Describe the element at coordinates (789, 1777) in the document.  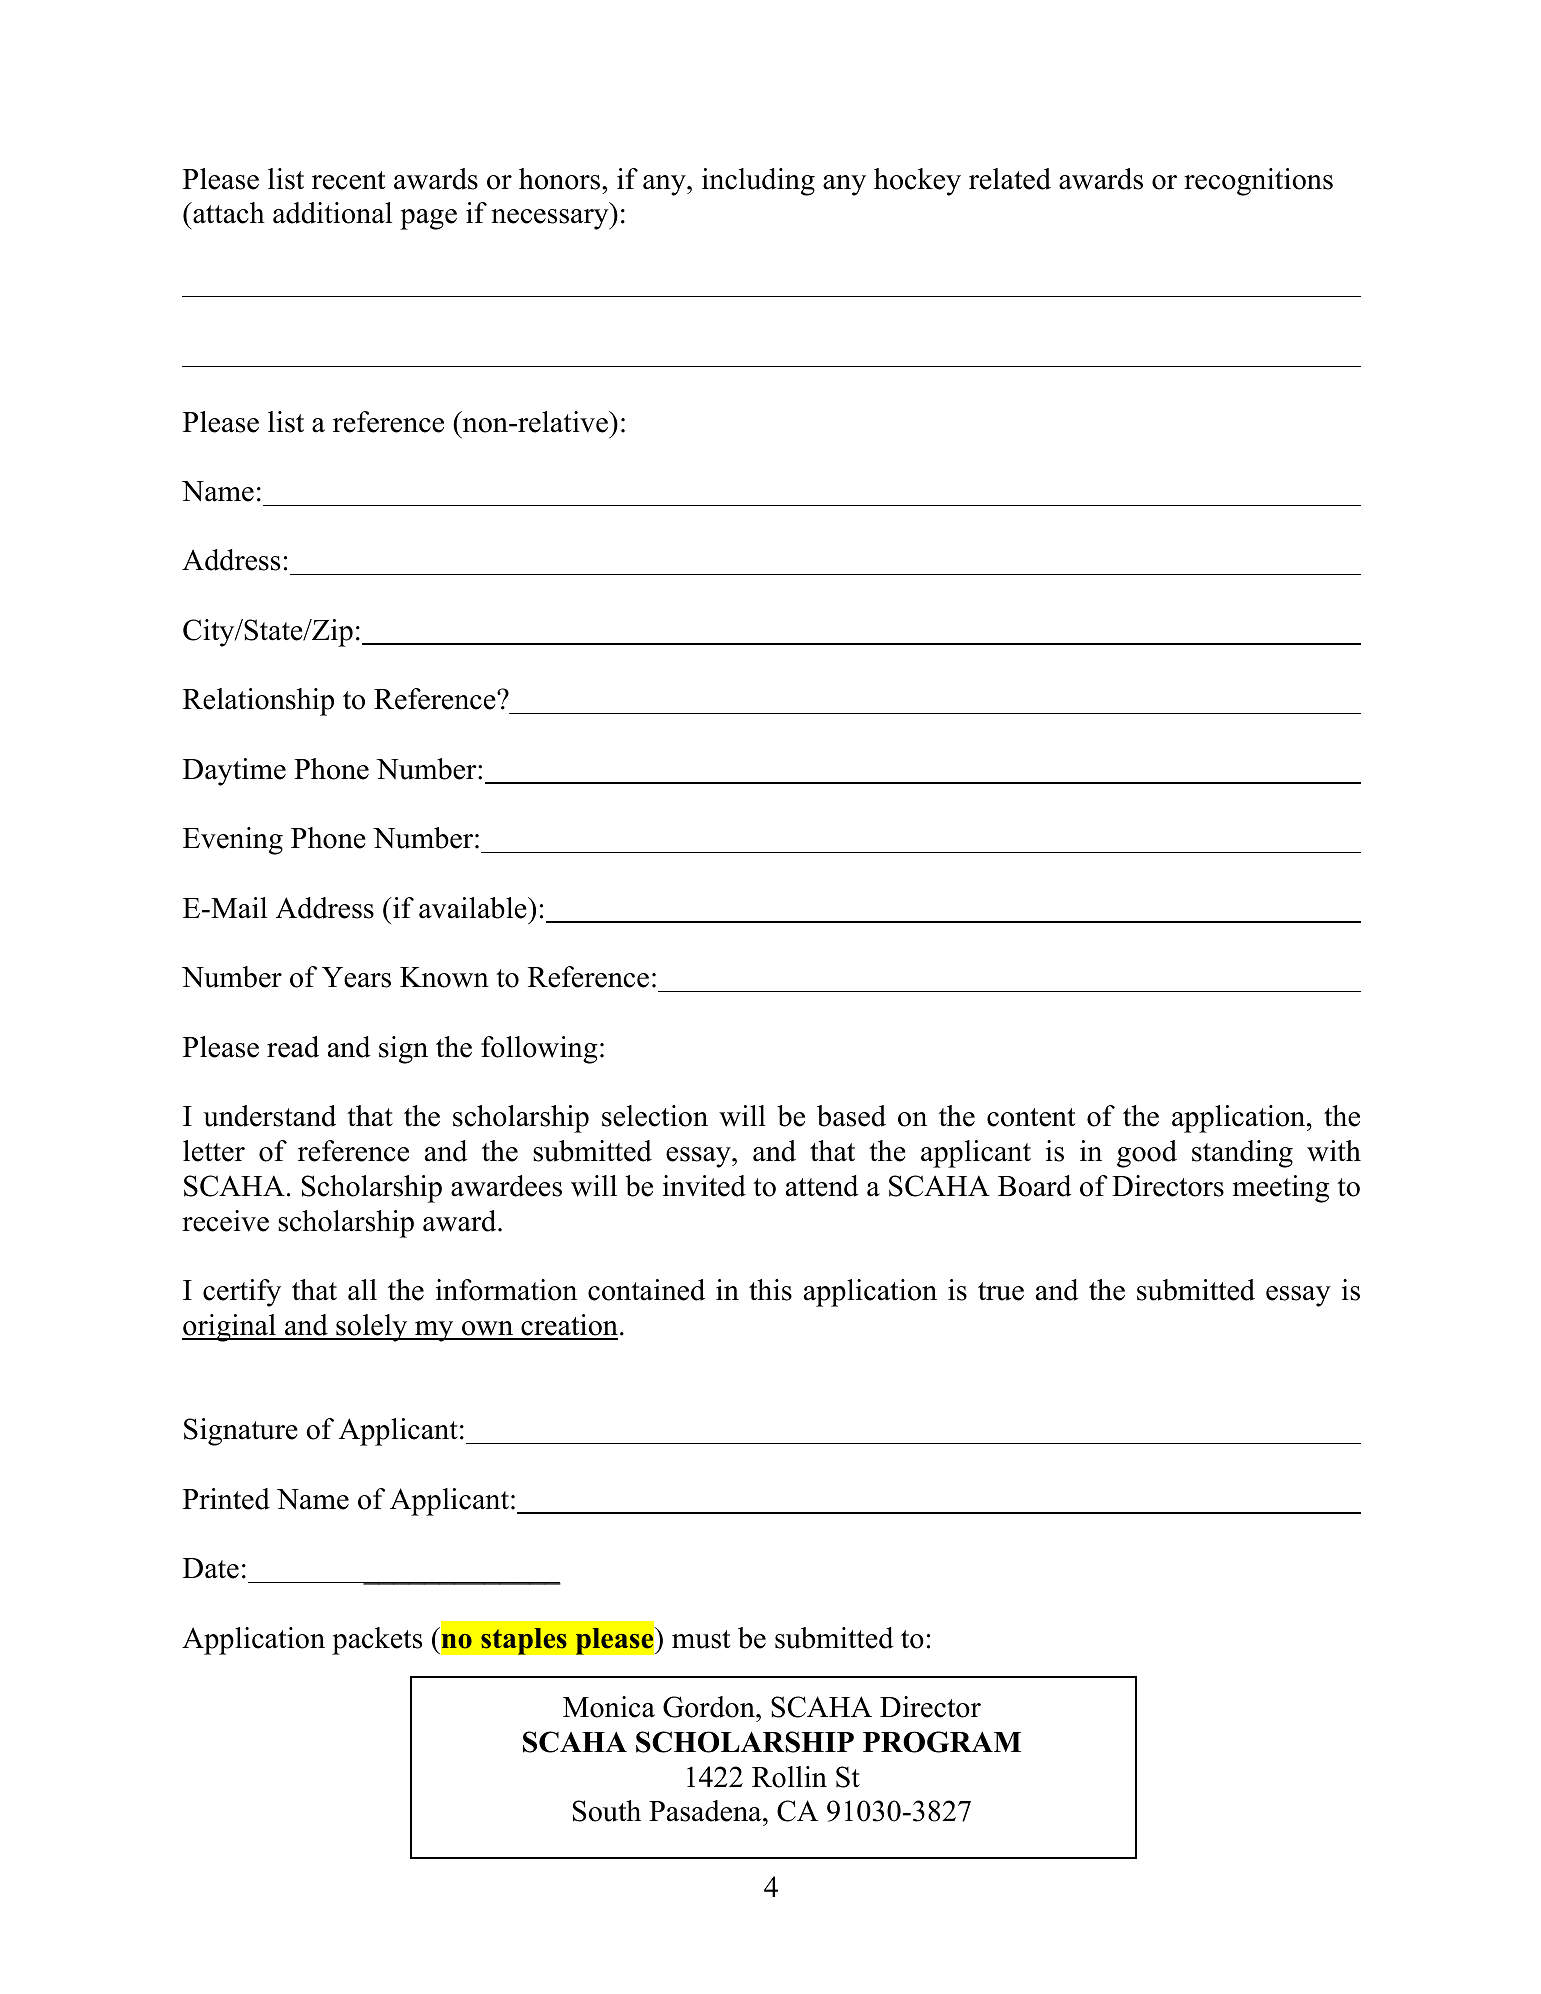
I see `Rollin` at that location.
